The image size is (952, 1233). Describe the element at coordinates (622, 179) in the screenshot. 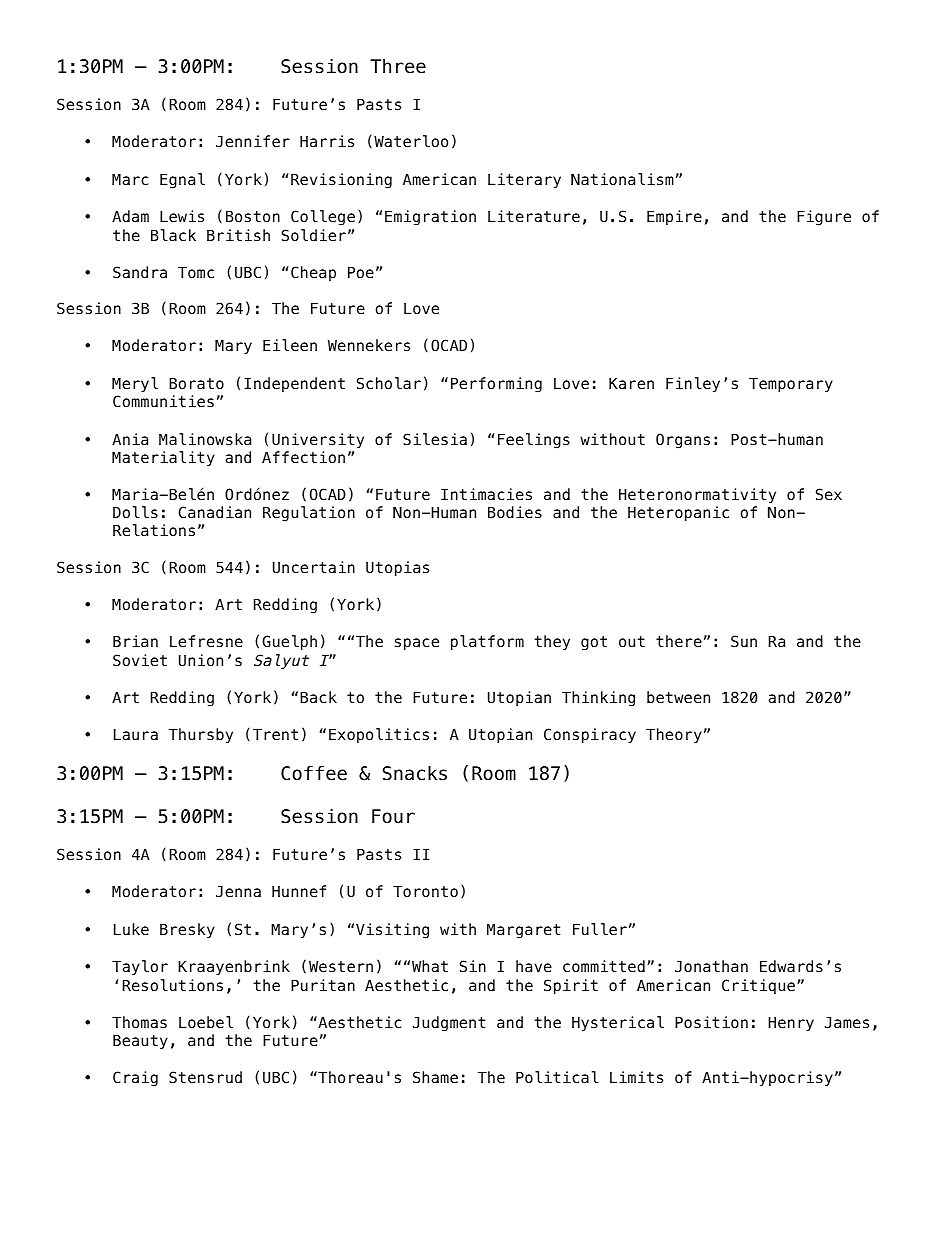

I see `Nationalism` at that location.
